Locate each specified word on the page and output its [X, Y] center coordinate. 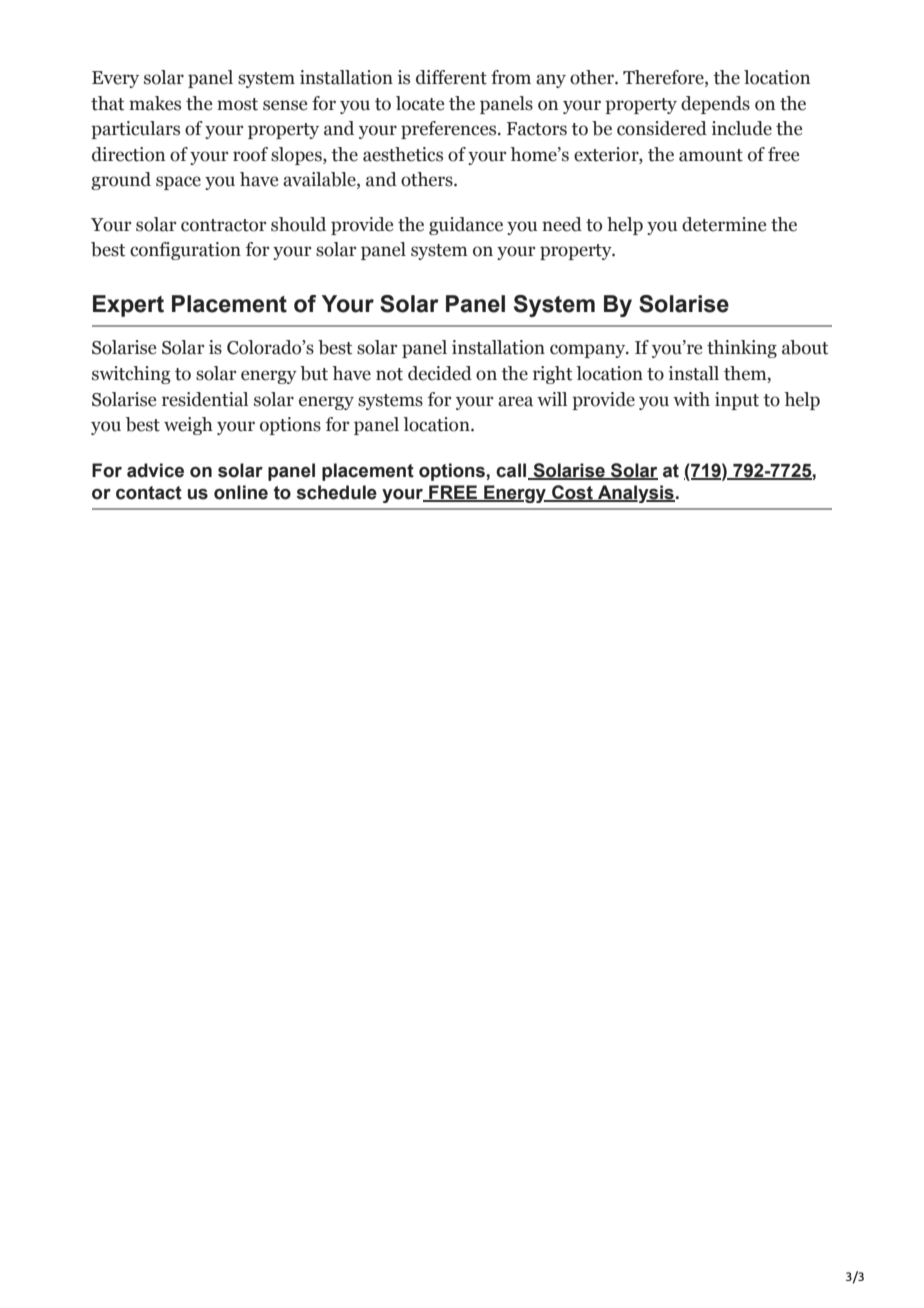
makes [155, 103]
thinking [742, 349]
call [512, 471]
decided [440, 373]
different [451, 77]
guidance [466, 226]
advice [155, 470]
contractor [224, 225]
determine [724, 224]
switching [131, 375]
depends [715, 105]
